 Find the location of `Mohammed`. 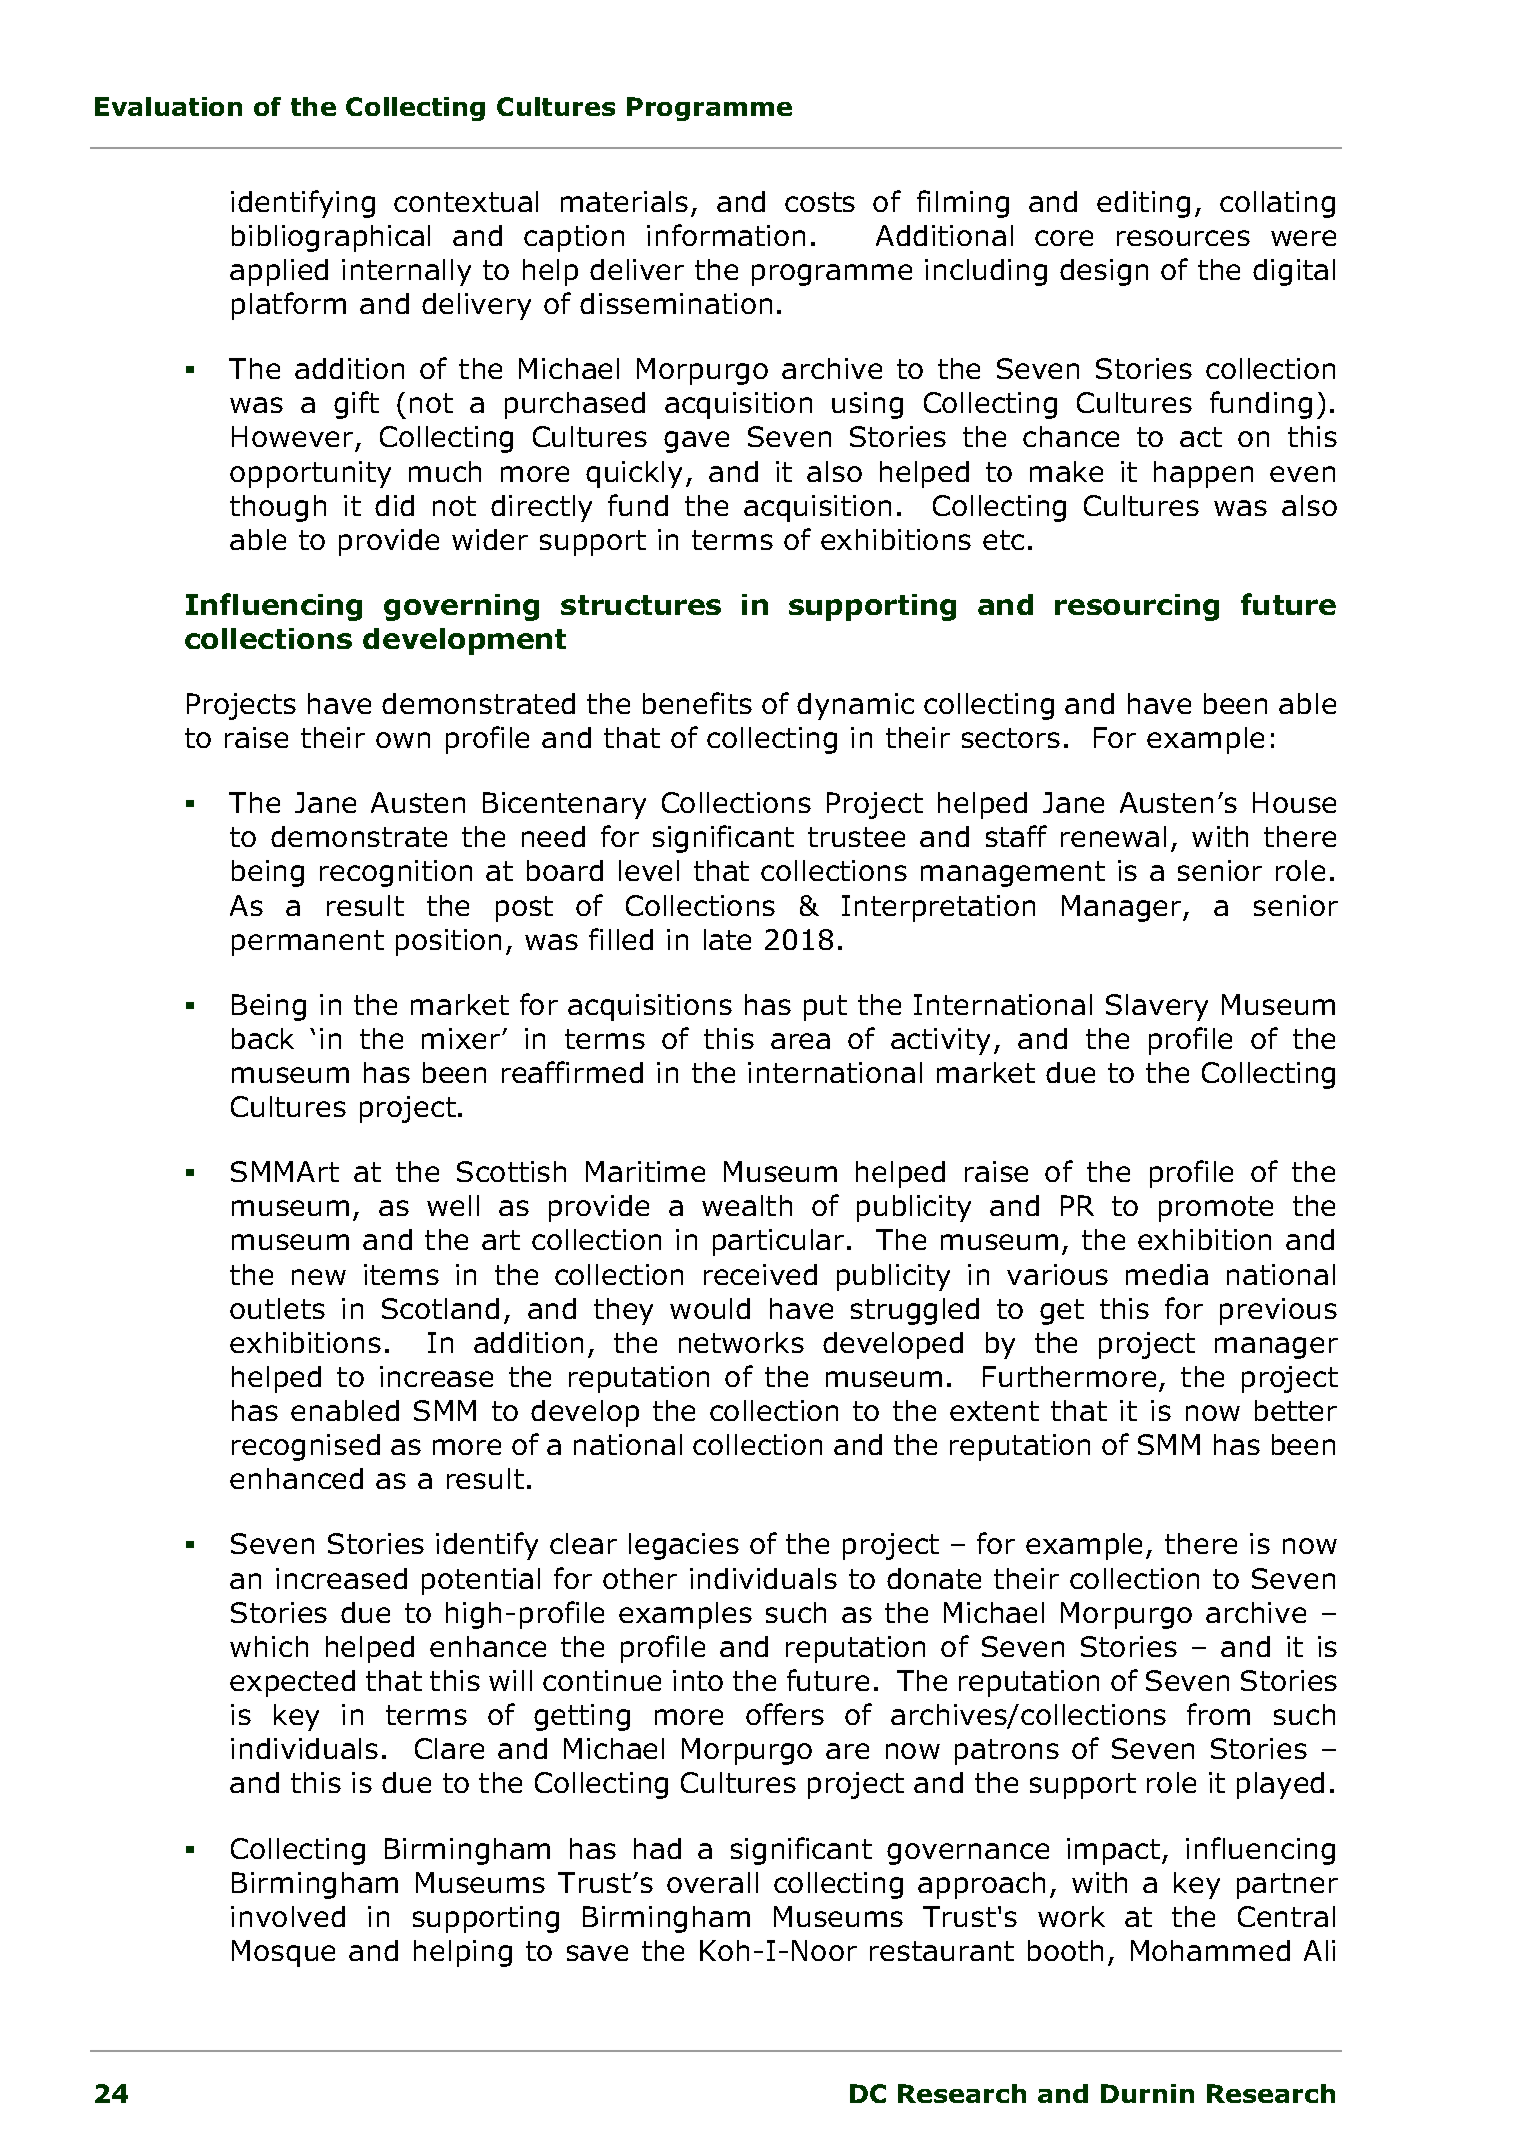

Mohammed is located at coordinates (1210, 1950).
